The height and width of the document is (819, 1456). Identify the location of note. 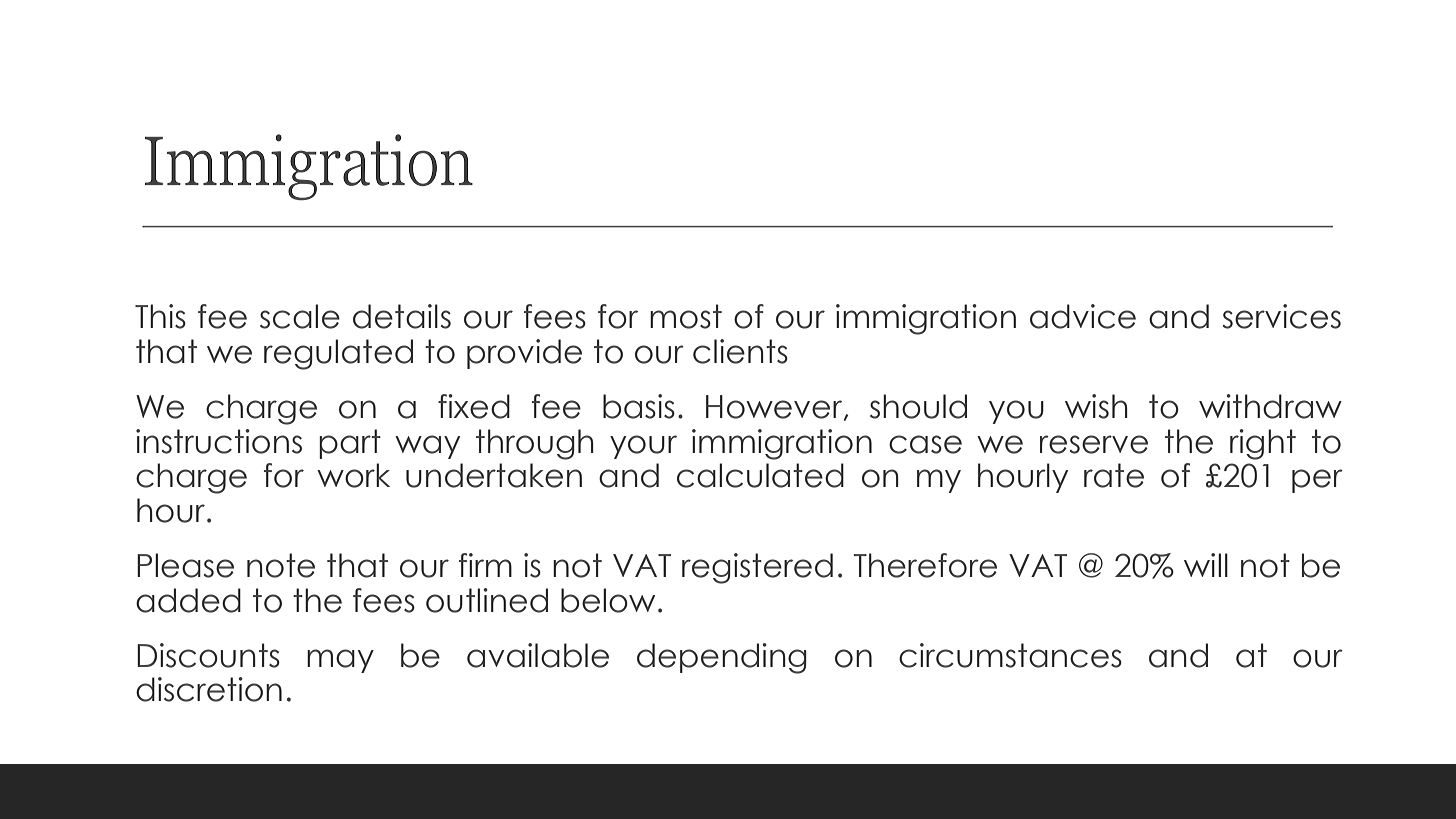
(281, 565).
